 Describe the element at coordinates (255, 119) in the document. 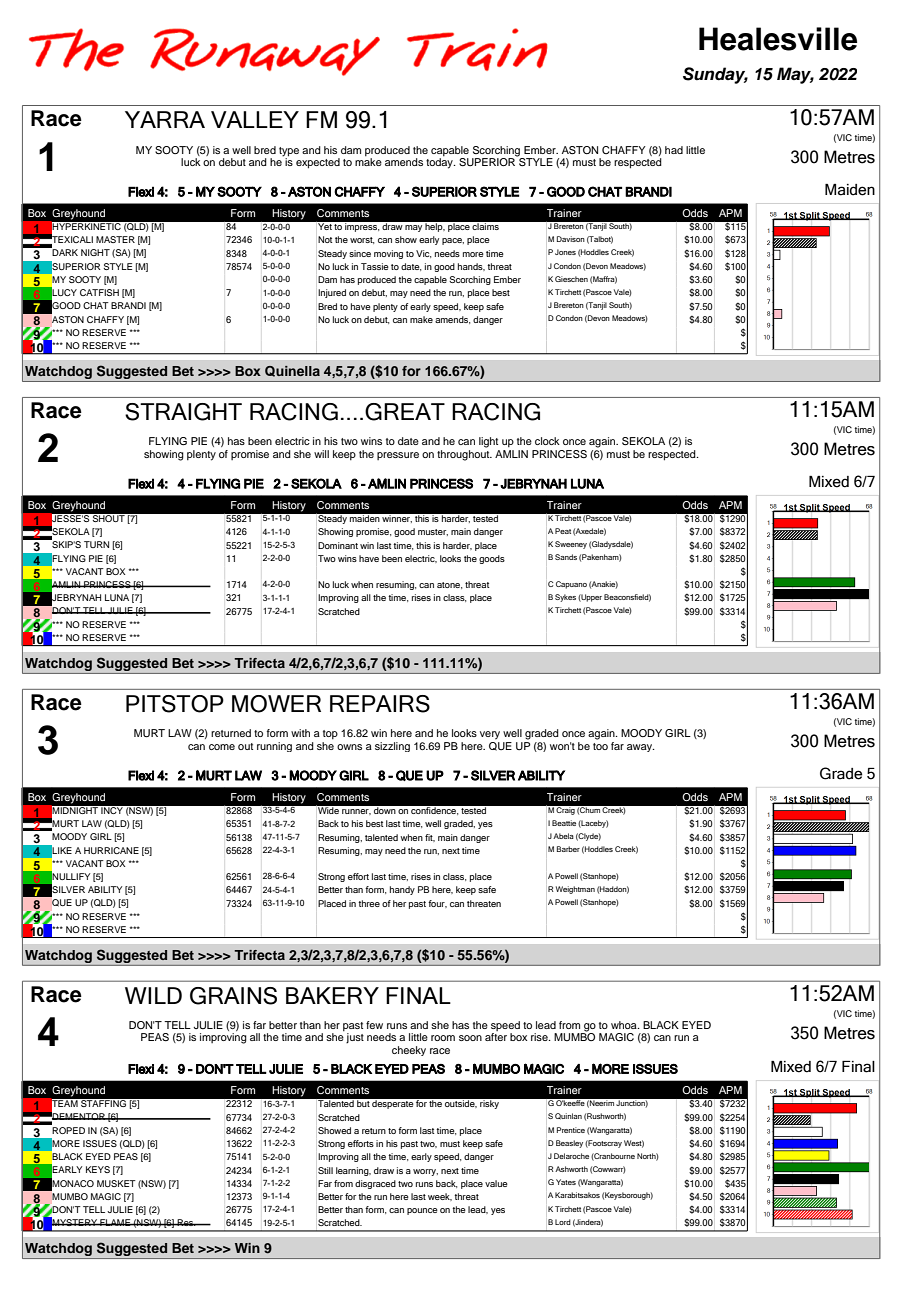

I see `VALLEY` at that location.
